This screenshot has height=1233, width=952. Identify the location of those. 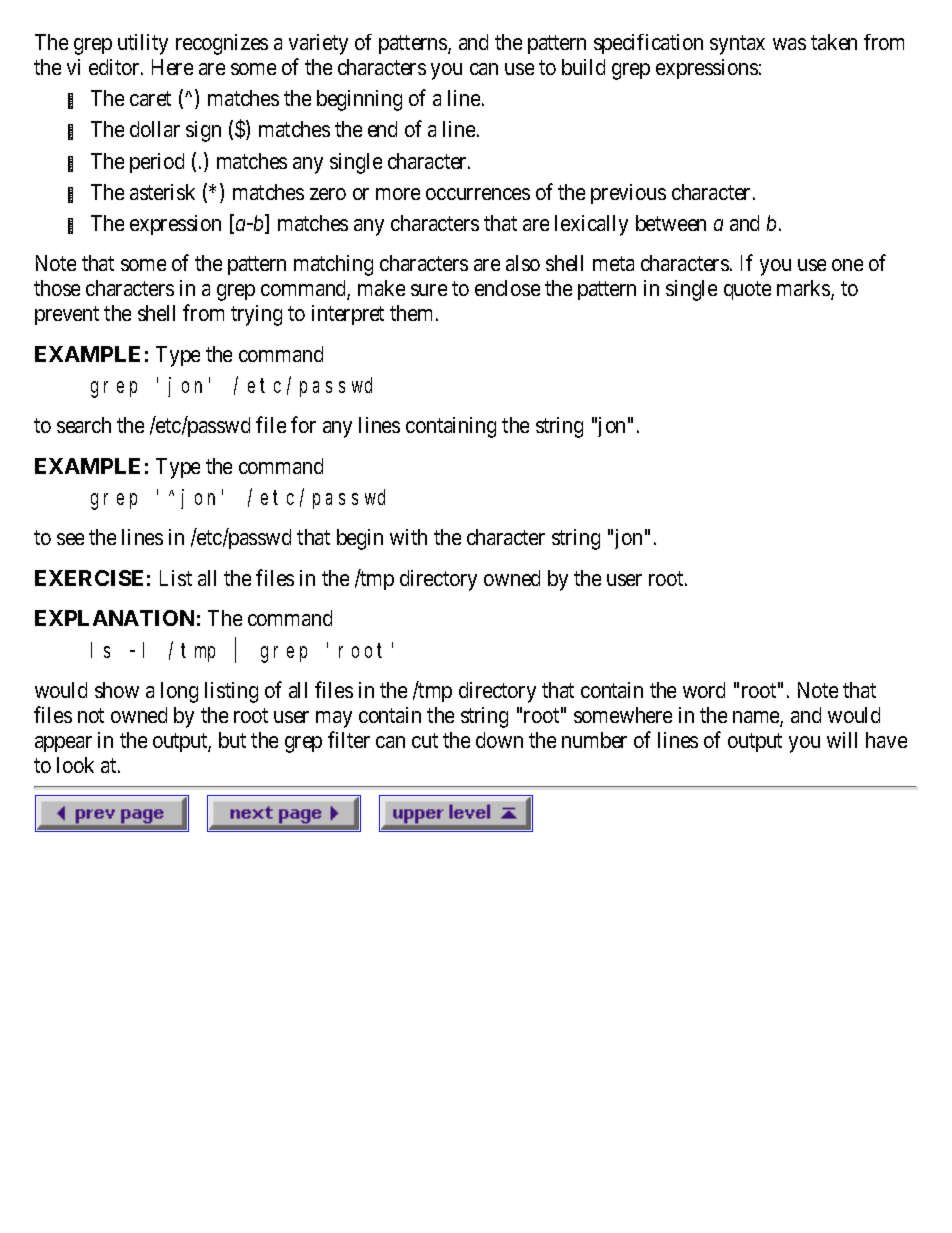
(57, 288).
